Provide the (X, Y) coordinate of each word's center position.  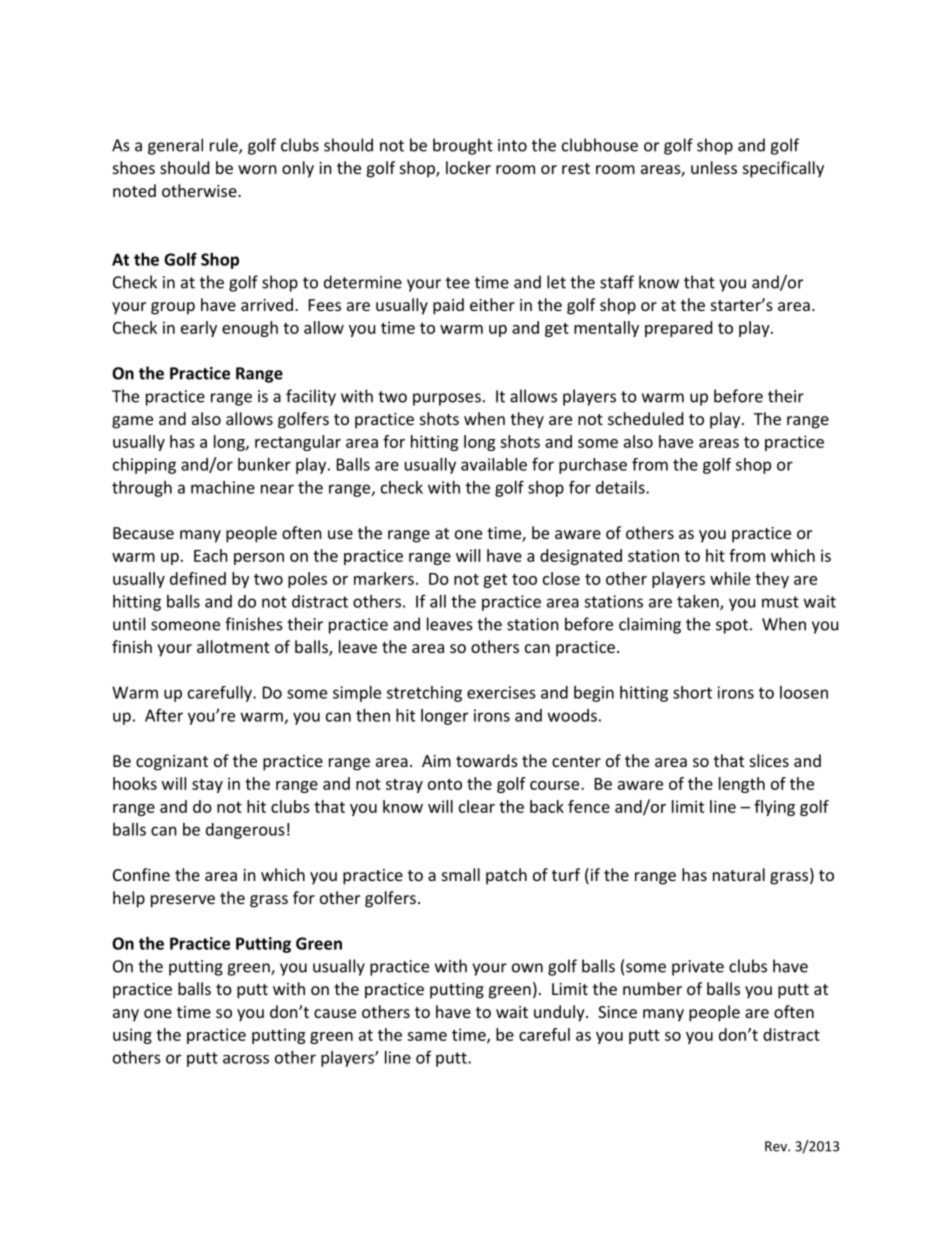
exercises (501, 692)
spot (732, 626)
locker (468, 167)
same (427, 1036)
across (246, 1059)
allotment (233, 646)
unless (714, 167)
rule (225, 146)
